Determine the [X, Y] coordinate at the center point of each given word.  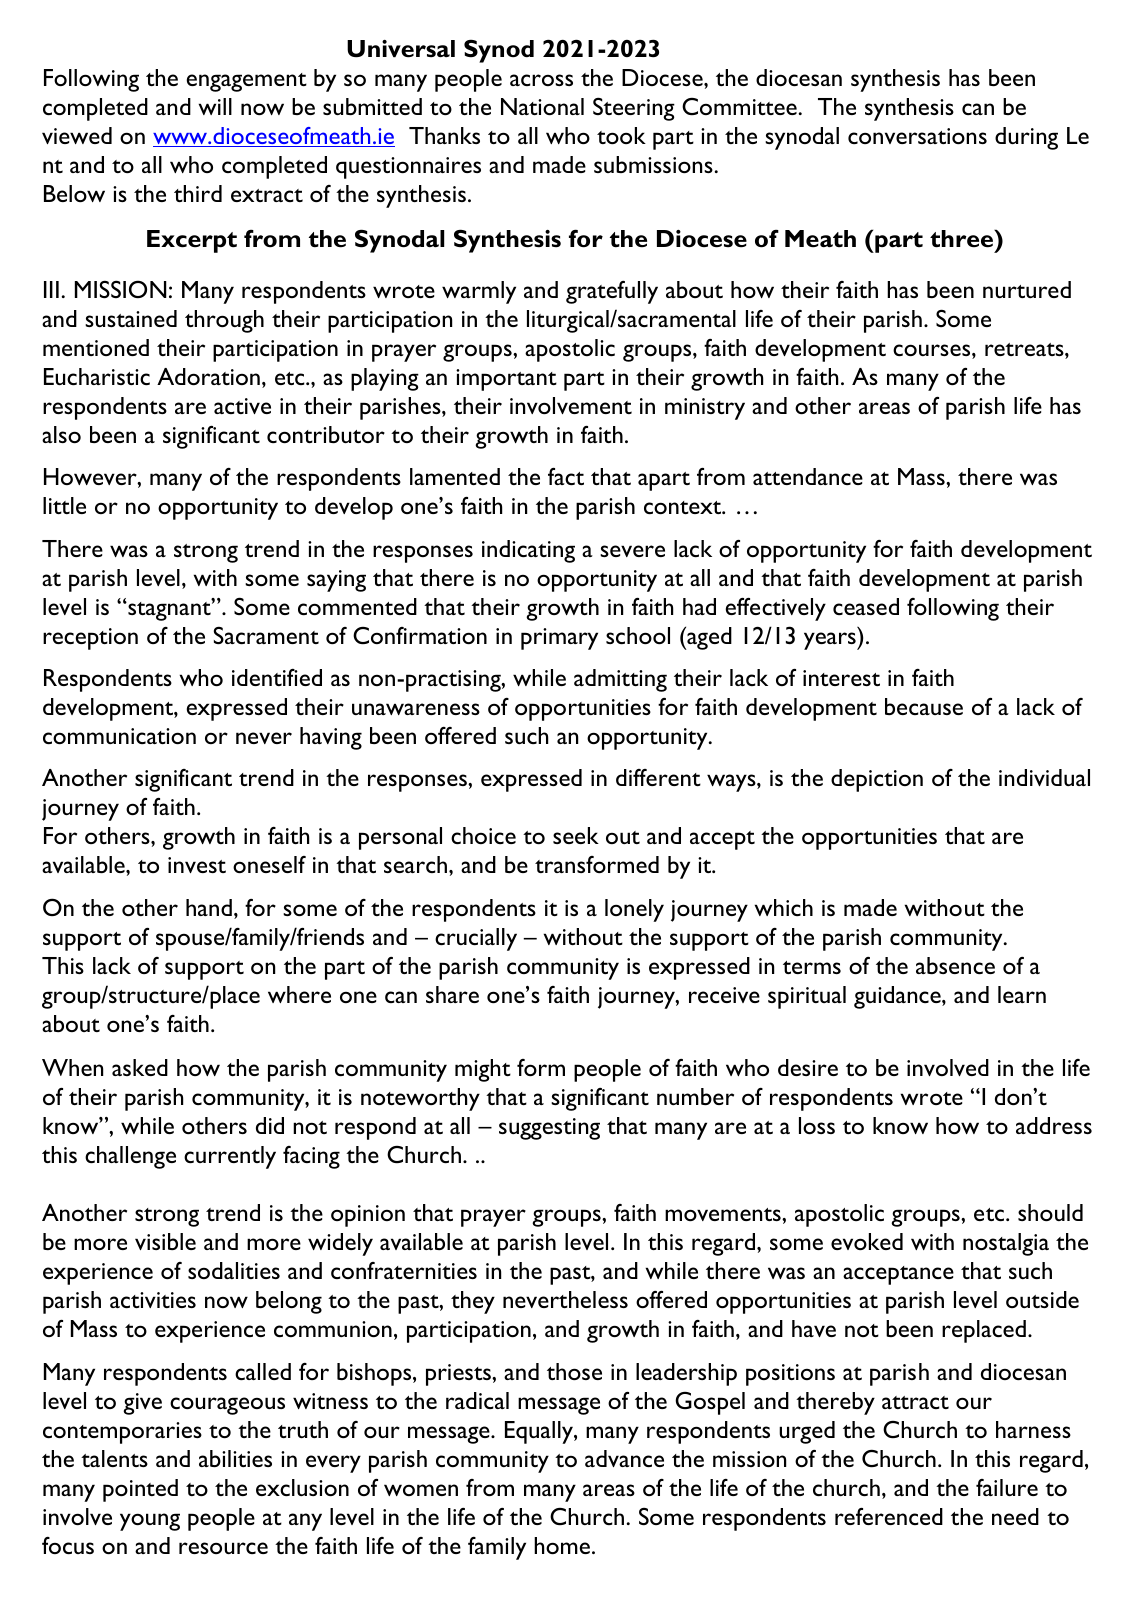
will [215, 106]
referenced [889, 1516]
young [150, 1522]
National [542, 106]
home [562, 1545]
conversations [917, 136]
